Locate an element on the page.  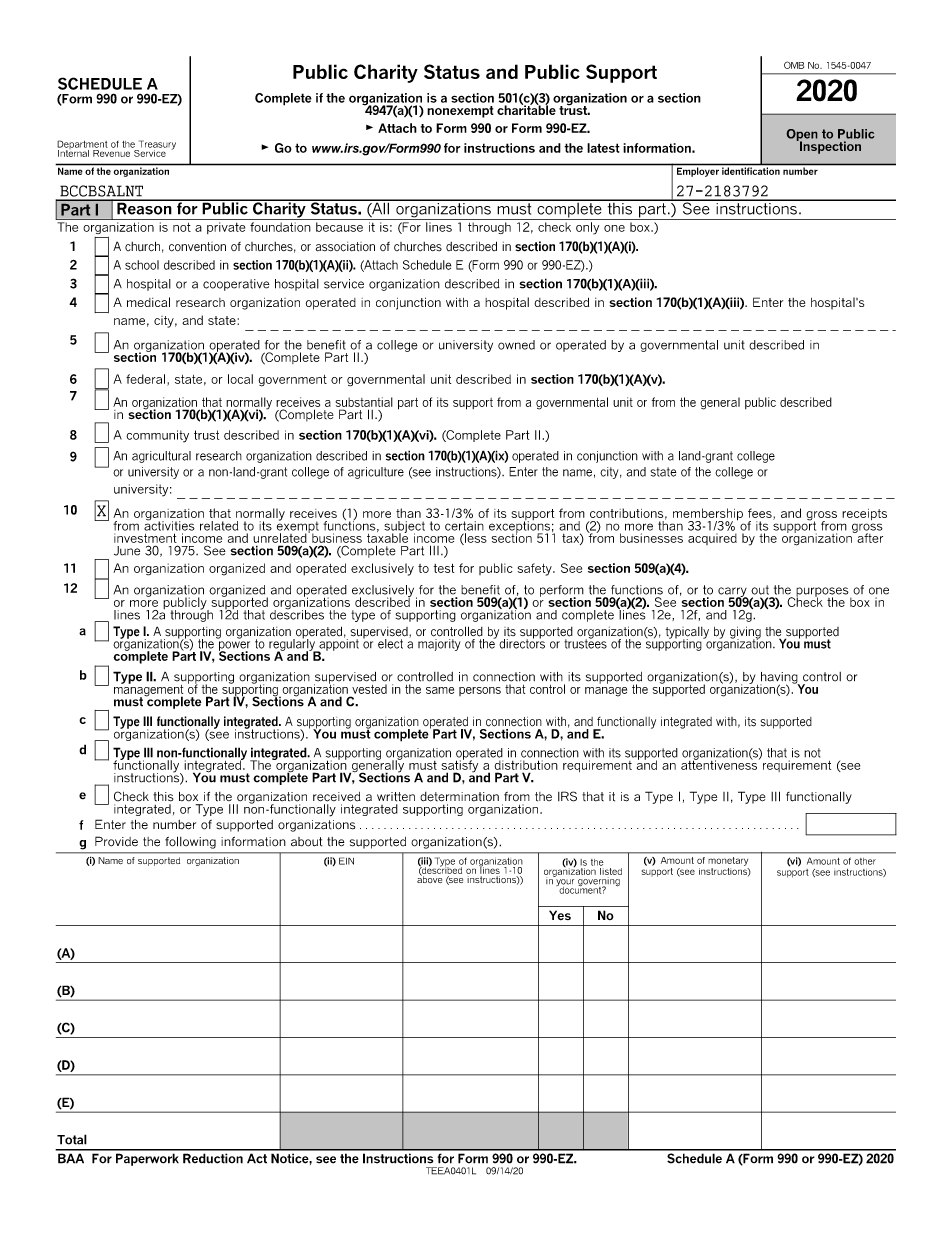
June is located at coordinates (127, 551).
